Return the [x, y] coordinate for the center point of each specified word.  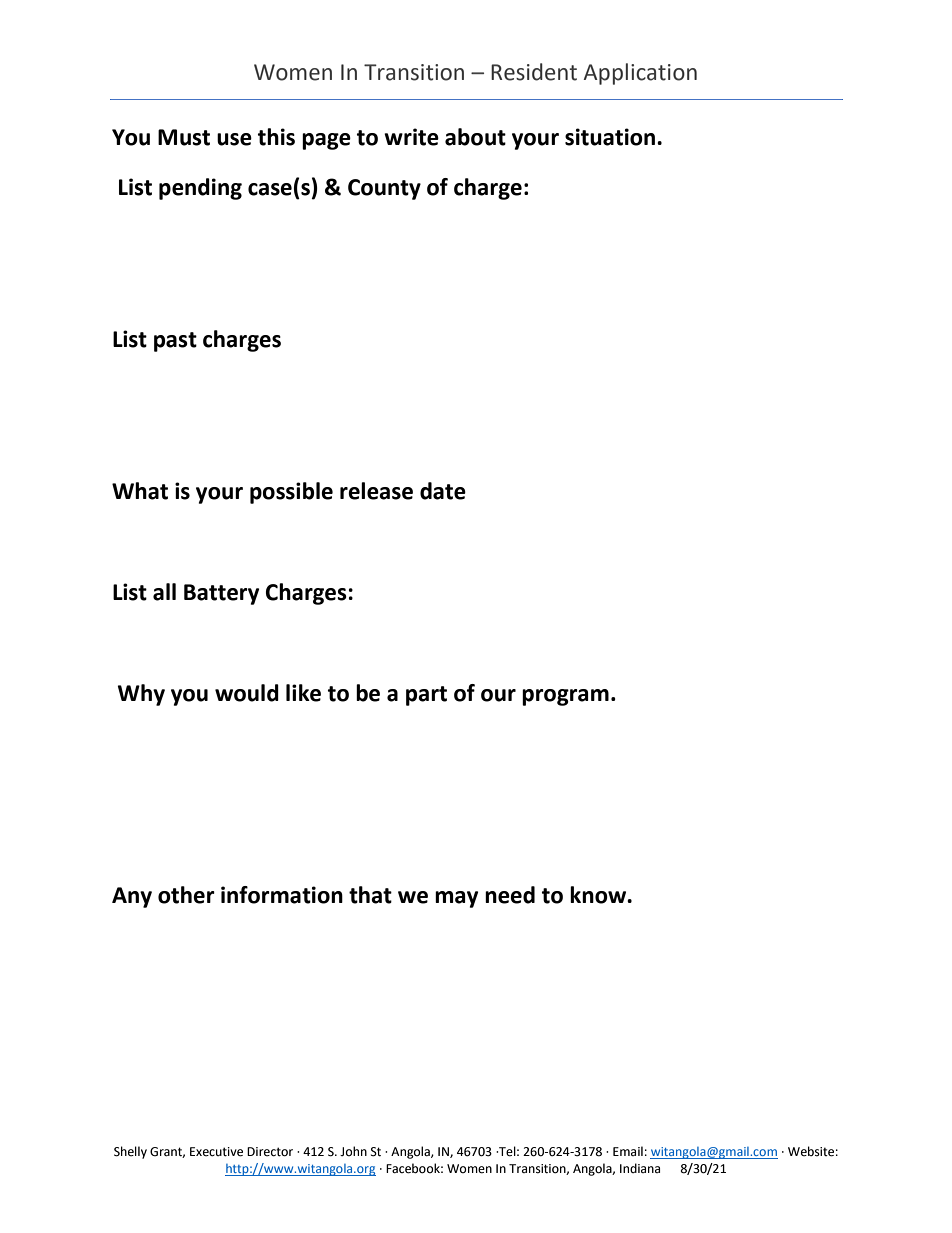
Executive [216, 1152]
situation [611, 137]
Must [184, 137]
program [565, 697]
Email [628, 1151]
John [353, 1151]
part [426, 696]
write [411, 137]
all [164, 592]
